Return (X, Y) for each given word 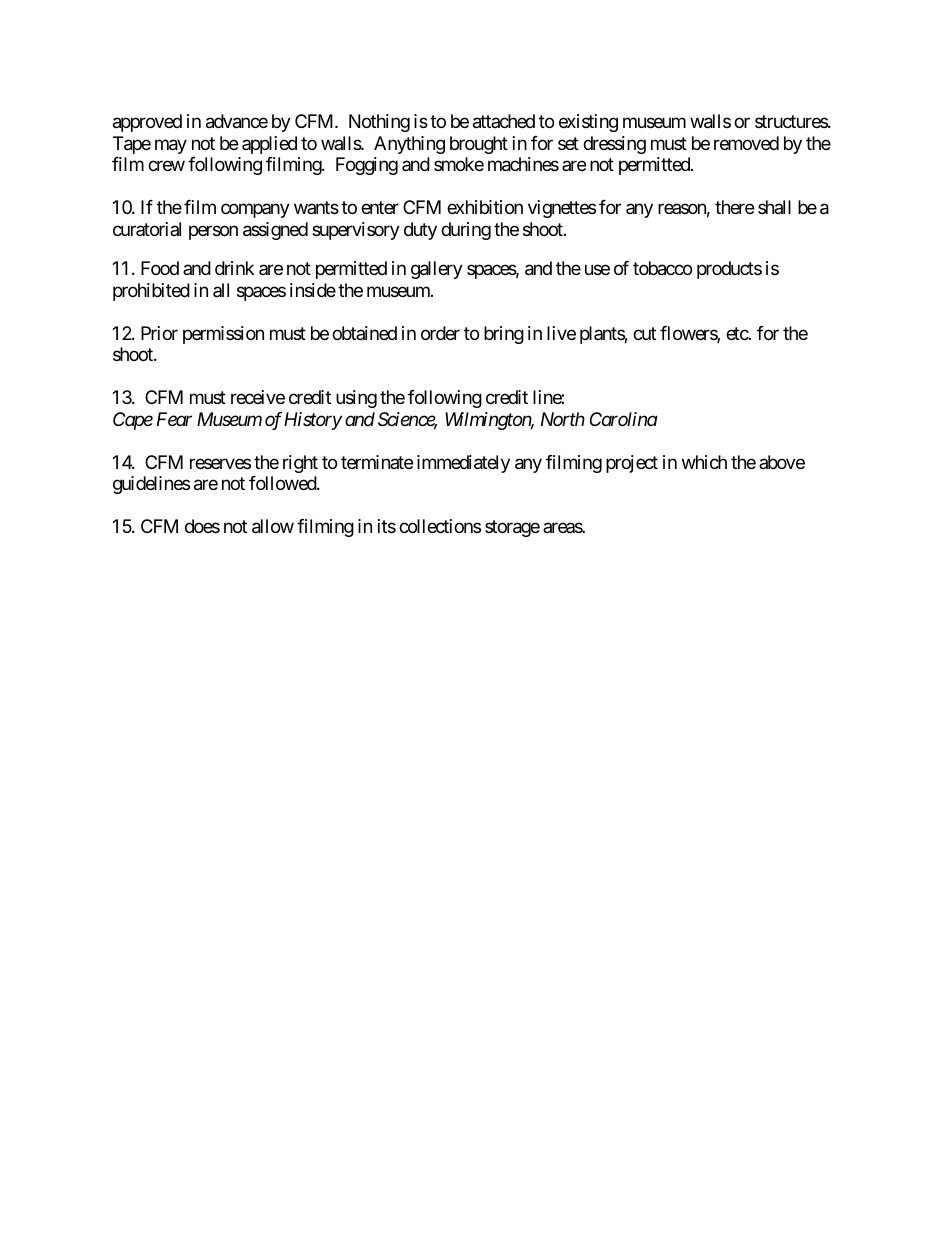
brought (479, 145)
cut (644, 333)
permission (223, 335)
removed (746, 143)
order (440, 333)
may (171, 146)
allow (273, 526)
